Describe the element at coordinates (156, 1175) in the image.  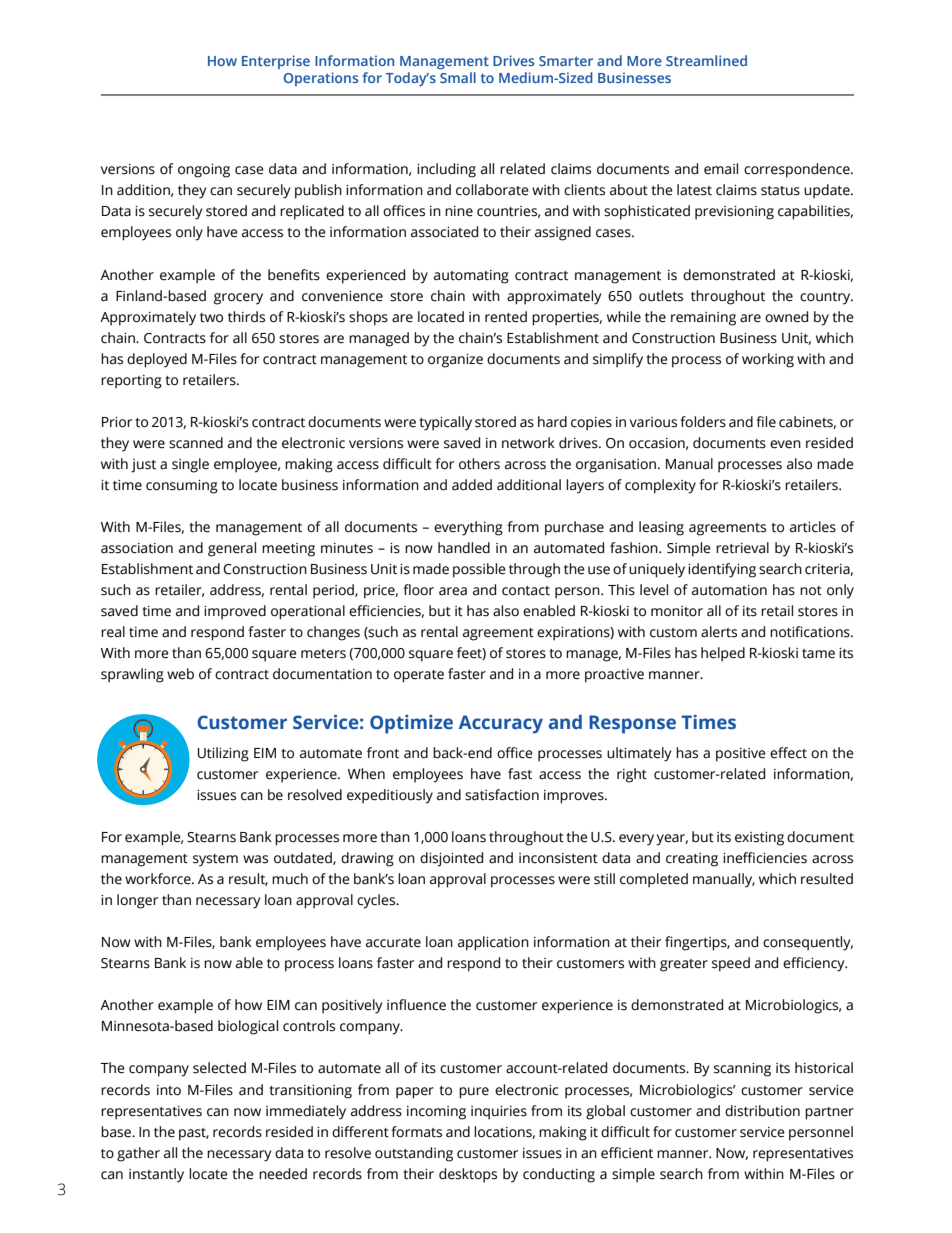
I see `instantly` at that location.
